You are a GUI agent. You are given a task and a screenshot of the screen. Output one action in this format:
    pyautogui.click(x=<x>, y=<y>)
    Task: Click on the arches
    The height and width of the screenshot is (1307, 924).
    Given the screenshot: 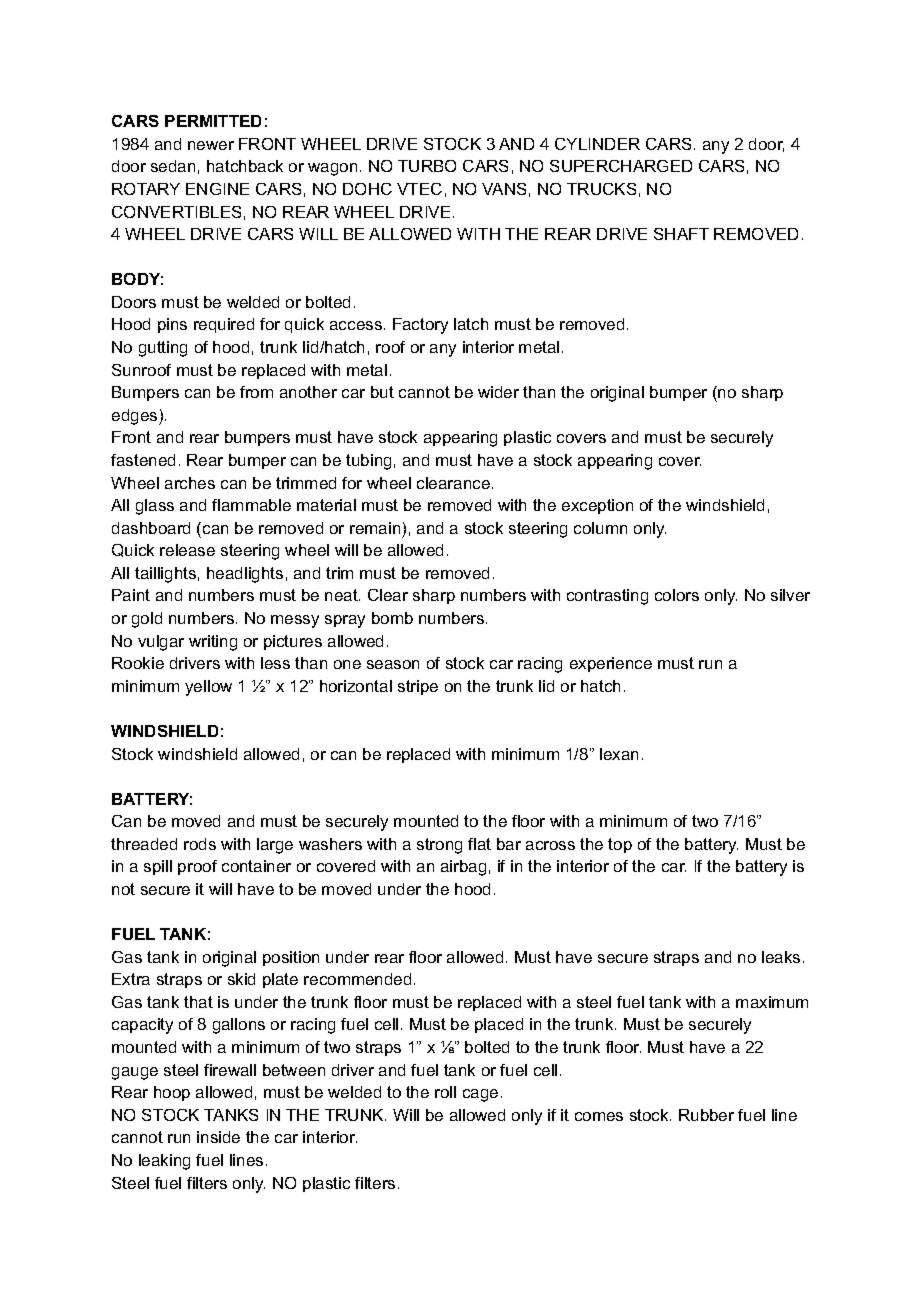 What is the action you would take?
    pyautogui.click(x=190, y=483)
